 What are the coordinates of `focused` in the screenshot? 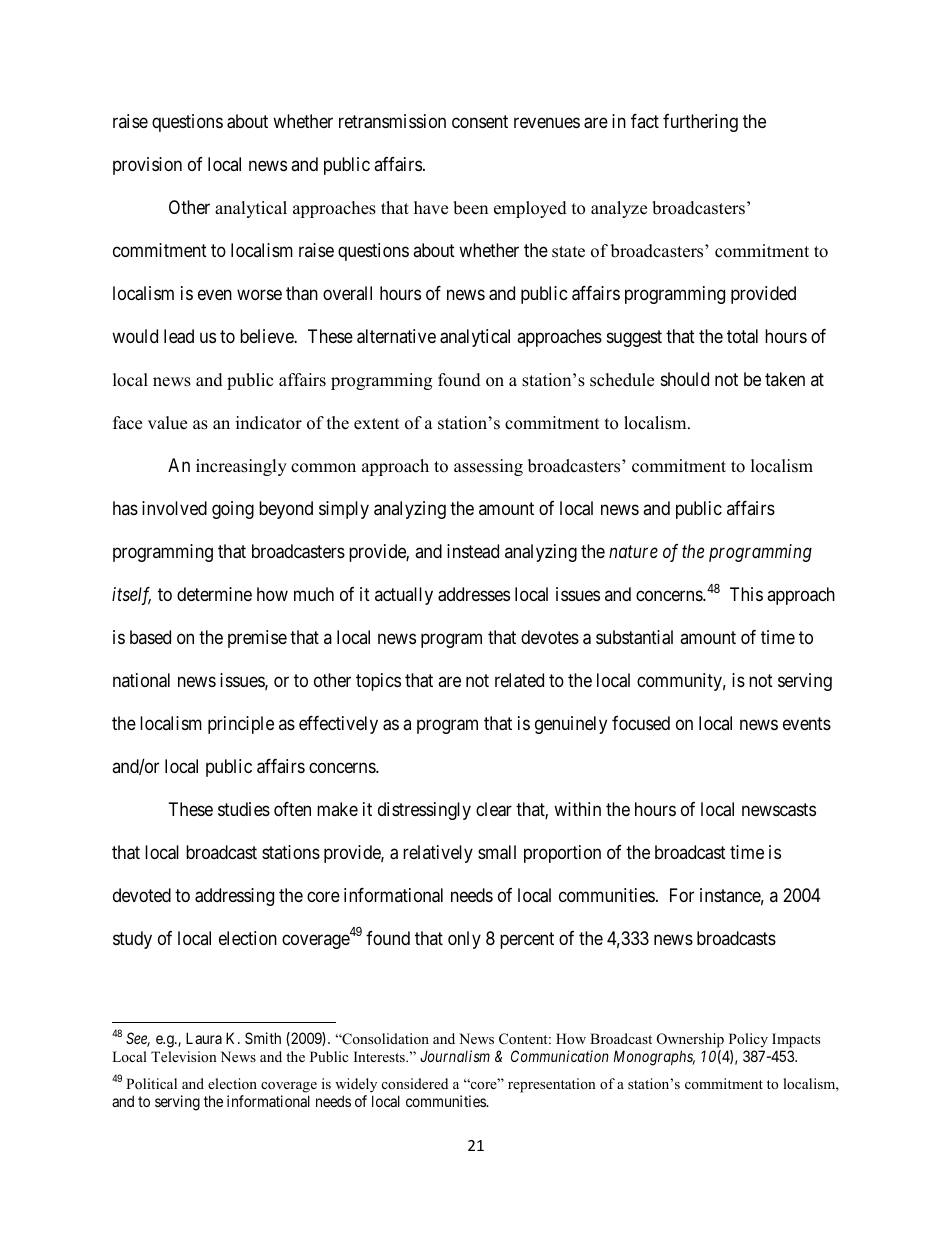 It's located at (641, 723).
